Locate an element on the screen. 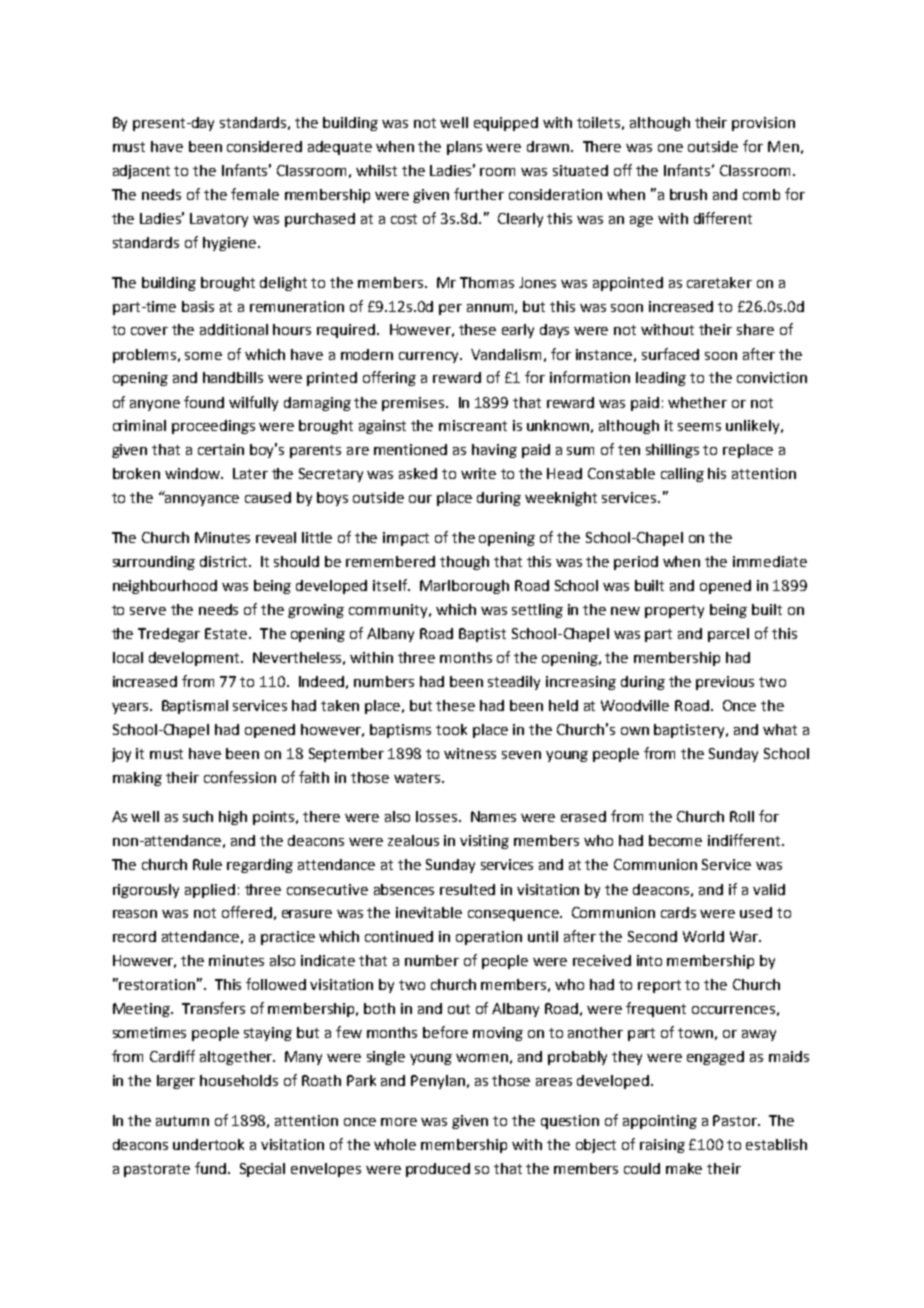 The height and width of the screenshot is (1308, 924). Baptismal is located at coordinates (195, 707).
